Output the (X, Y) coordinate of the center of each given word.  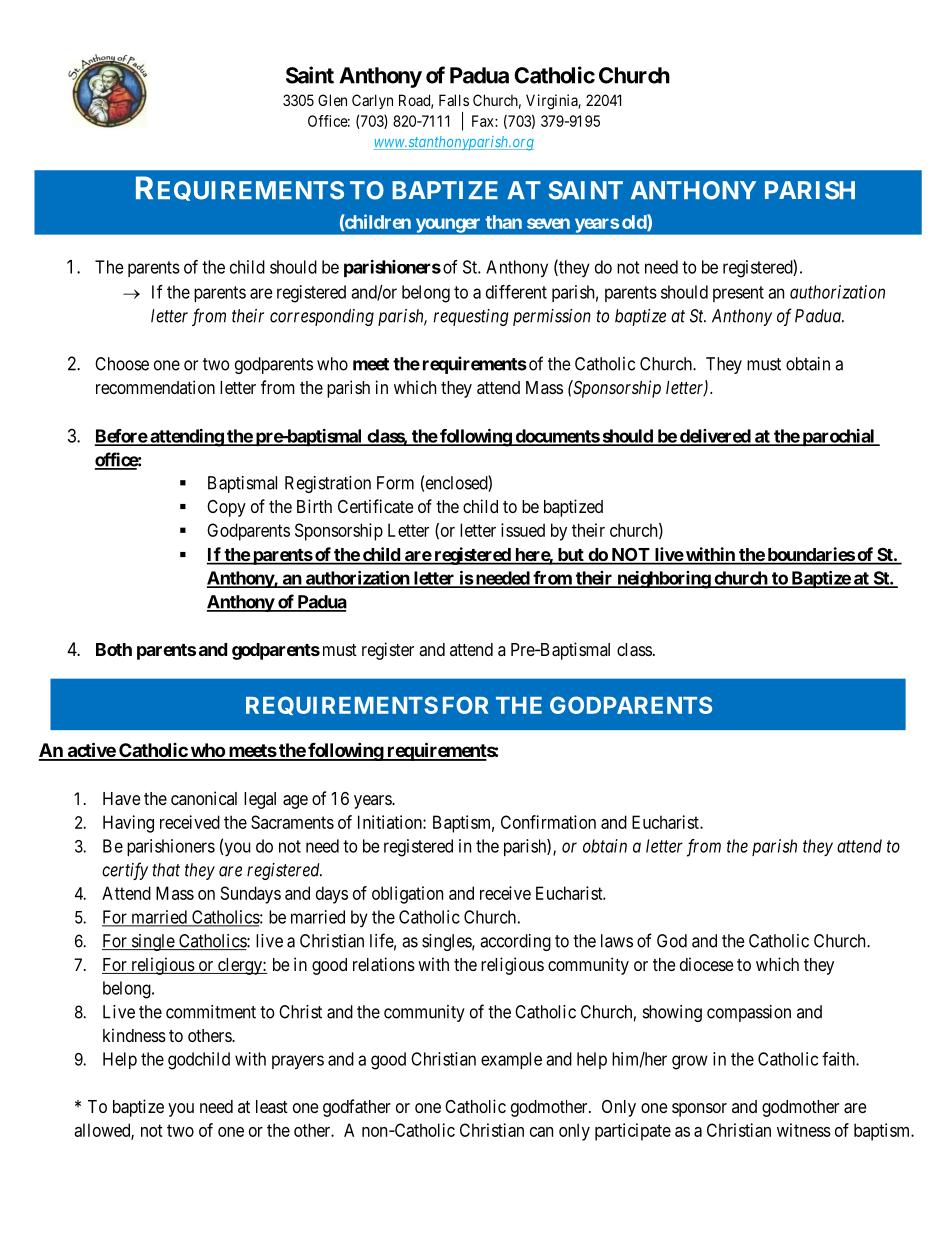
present (738, 294)
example (511, 1060)
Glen (332, 100)
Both (114, 649)
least (272, 1106)
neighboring (663, 580)
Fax (484, 121)
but (570, 556)
